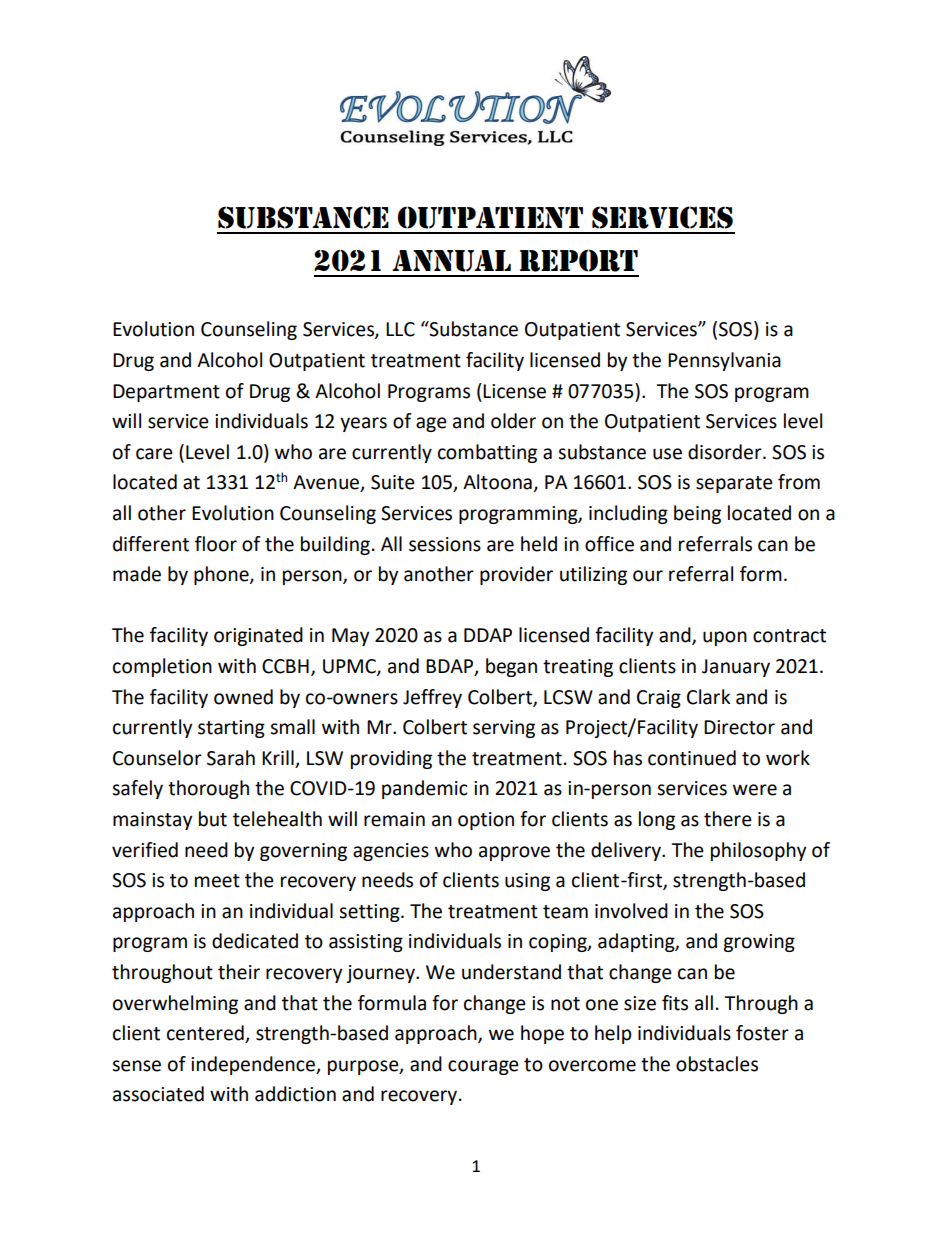 This screenshot has width=952, height=1233. Describe the element at coordinates (724, 361) in the screenshot. I see `Pennsylvania` at that location.
